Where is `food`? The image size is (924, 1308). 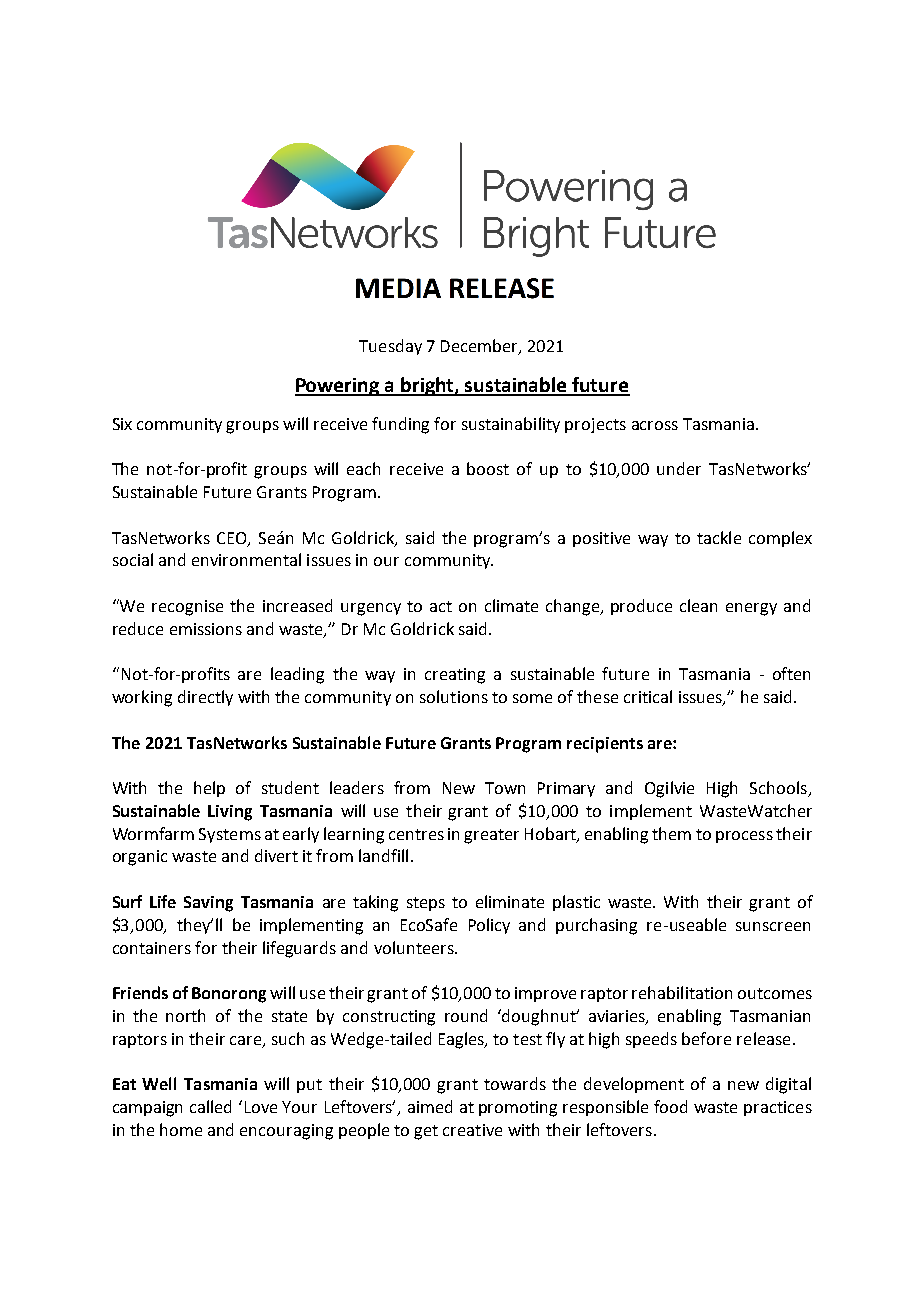 food is located at coordinates (670, 1106).
